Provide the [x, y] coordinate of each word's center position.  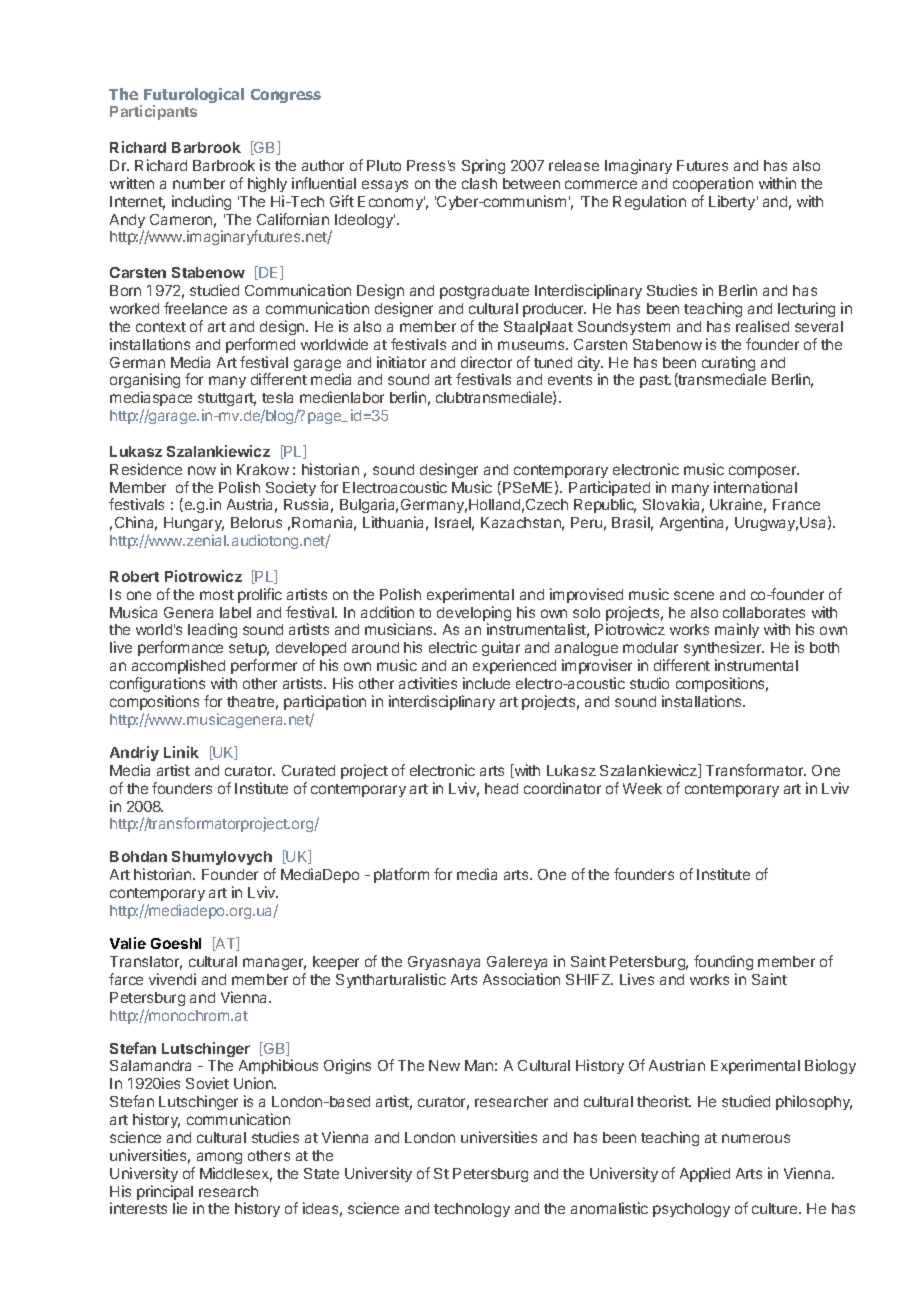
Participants [153, 112]
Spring [483, 166]
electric [453, 647]
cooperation [713, 184]
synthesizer [724, 650]
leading [212, 630]
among [219, 1158]
